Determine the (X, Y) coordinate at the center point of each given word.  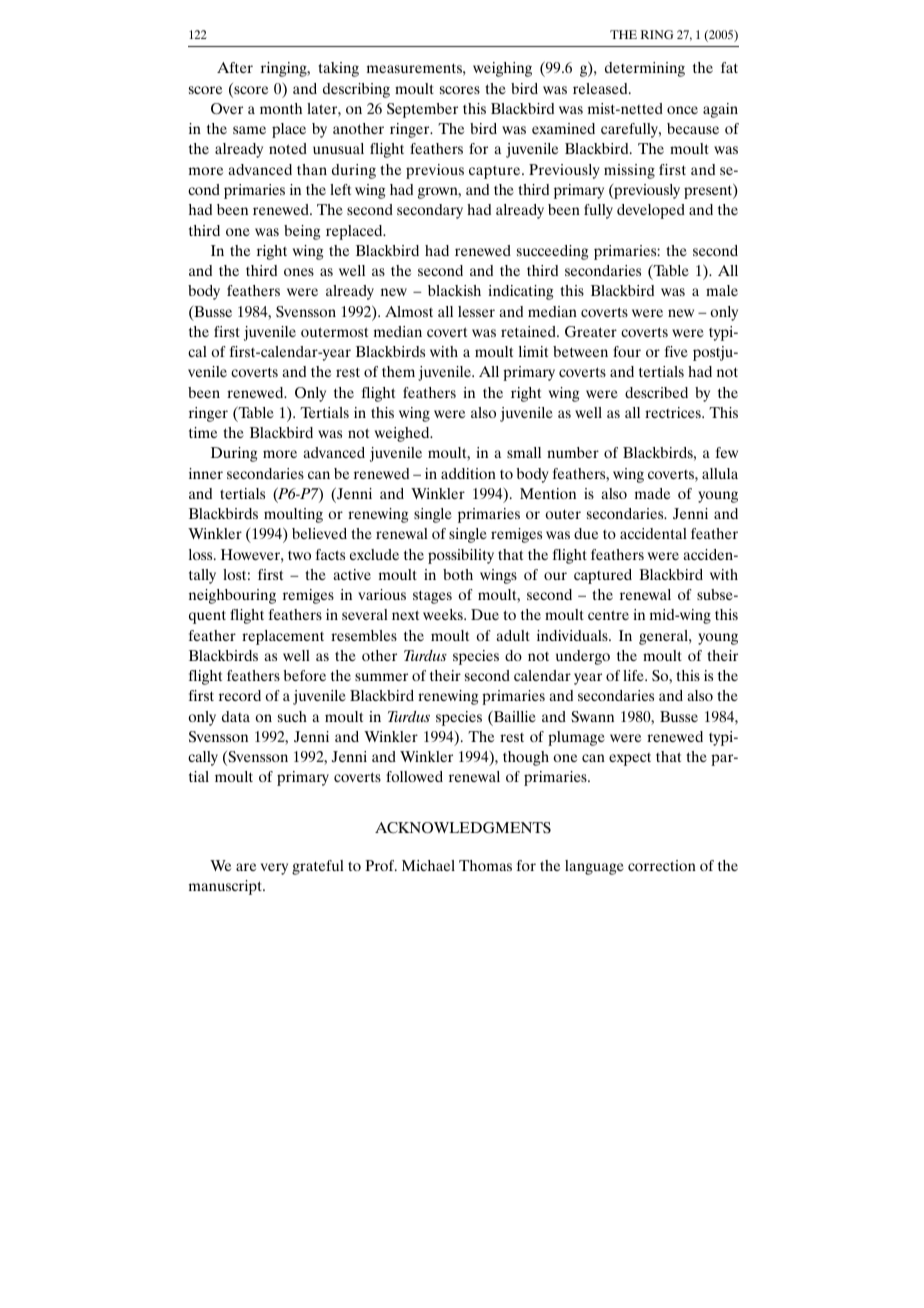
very (274, 869)
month (281, 108)
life (634, 675)
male (722, 290)
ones (299, 272)
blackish (454, 290)
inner (206, 473)
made (652, 493)
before (305, 675)
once (682, 110)
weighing (502, 69)
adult (513, 635)
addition (468, 473)
